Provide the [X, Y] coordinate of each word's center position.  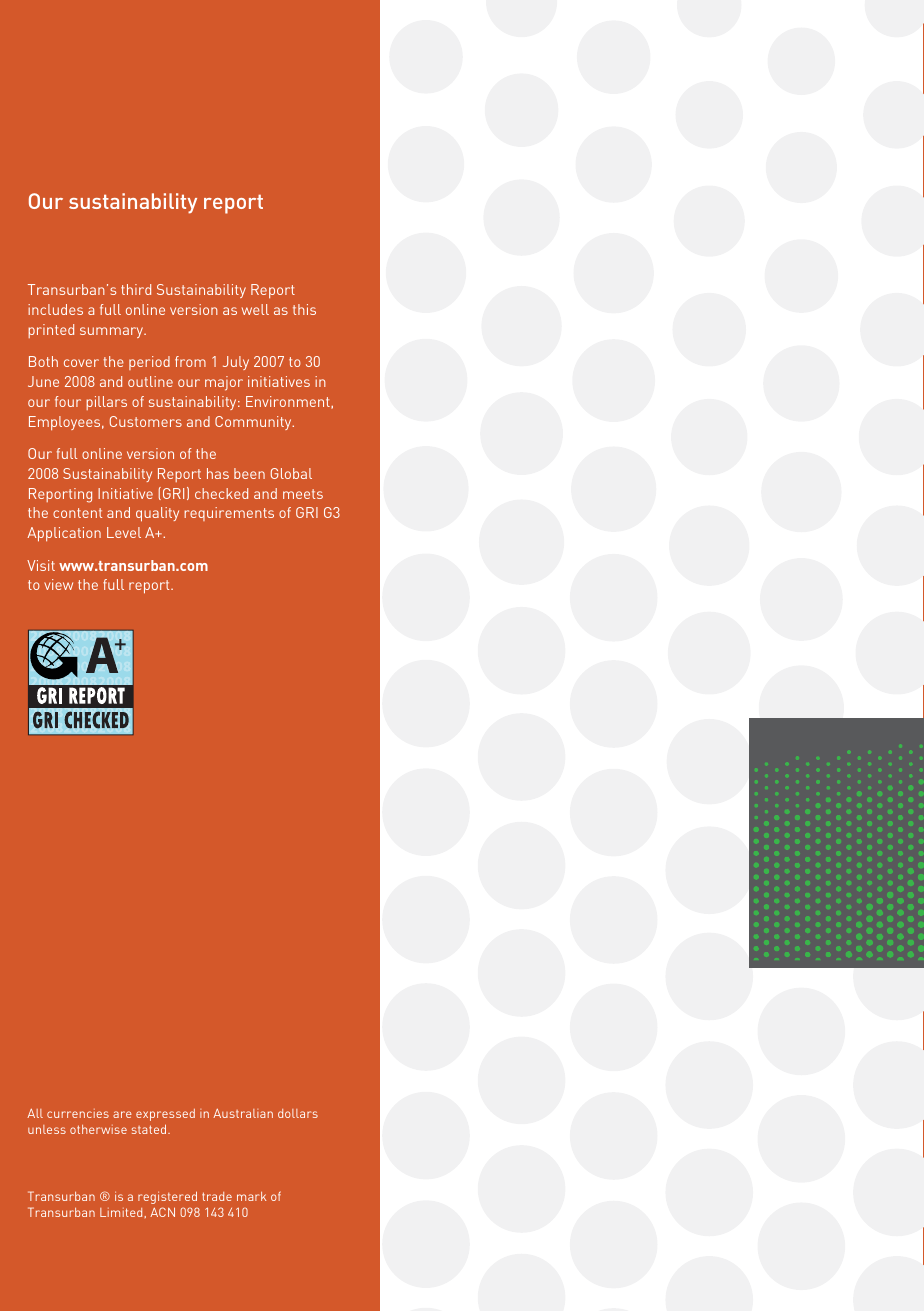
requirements [229, 514]
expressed [165, 1115]
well [255, 309]
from [190, 361]
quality [157, 514]
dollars [298, 1113]
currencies [78, 1113]
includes [55, 309]
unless [47, 1129]
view [58, 584]
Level [124, 532]
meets [303, 494]
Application [64, 534]
